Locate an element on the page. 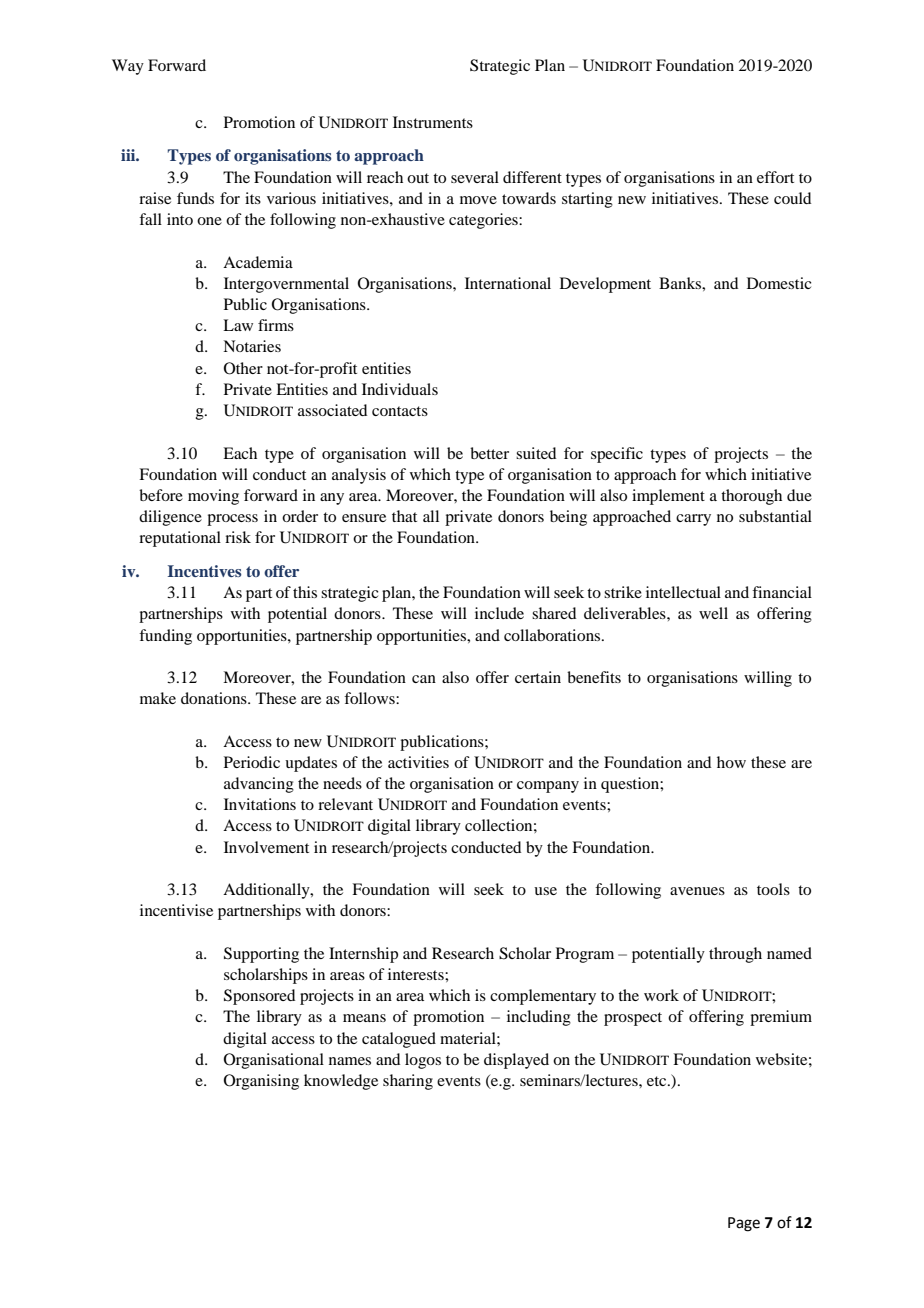  Invitations is located at coordinates (260, 804).
